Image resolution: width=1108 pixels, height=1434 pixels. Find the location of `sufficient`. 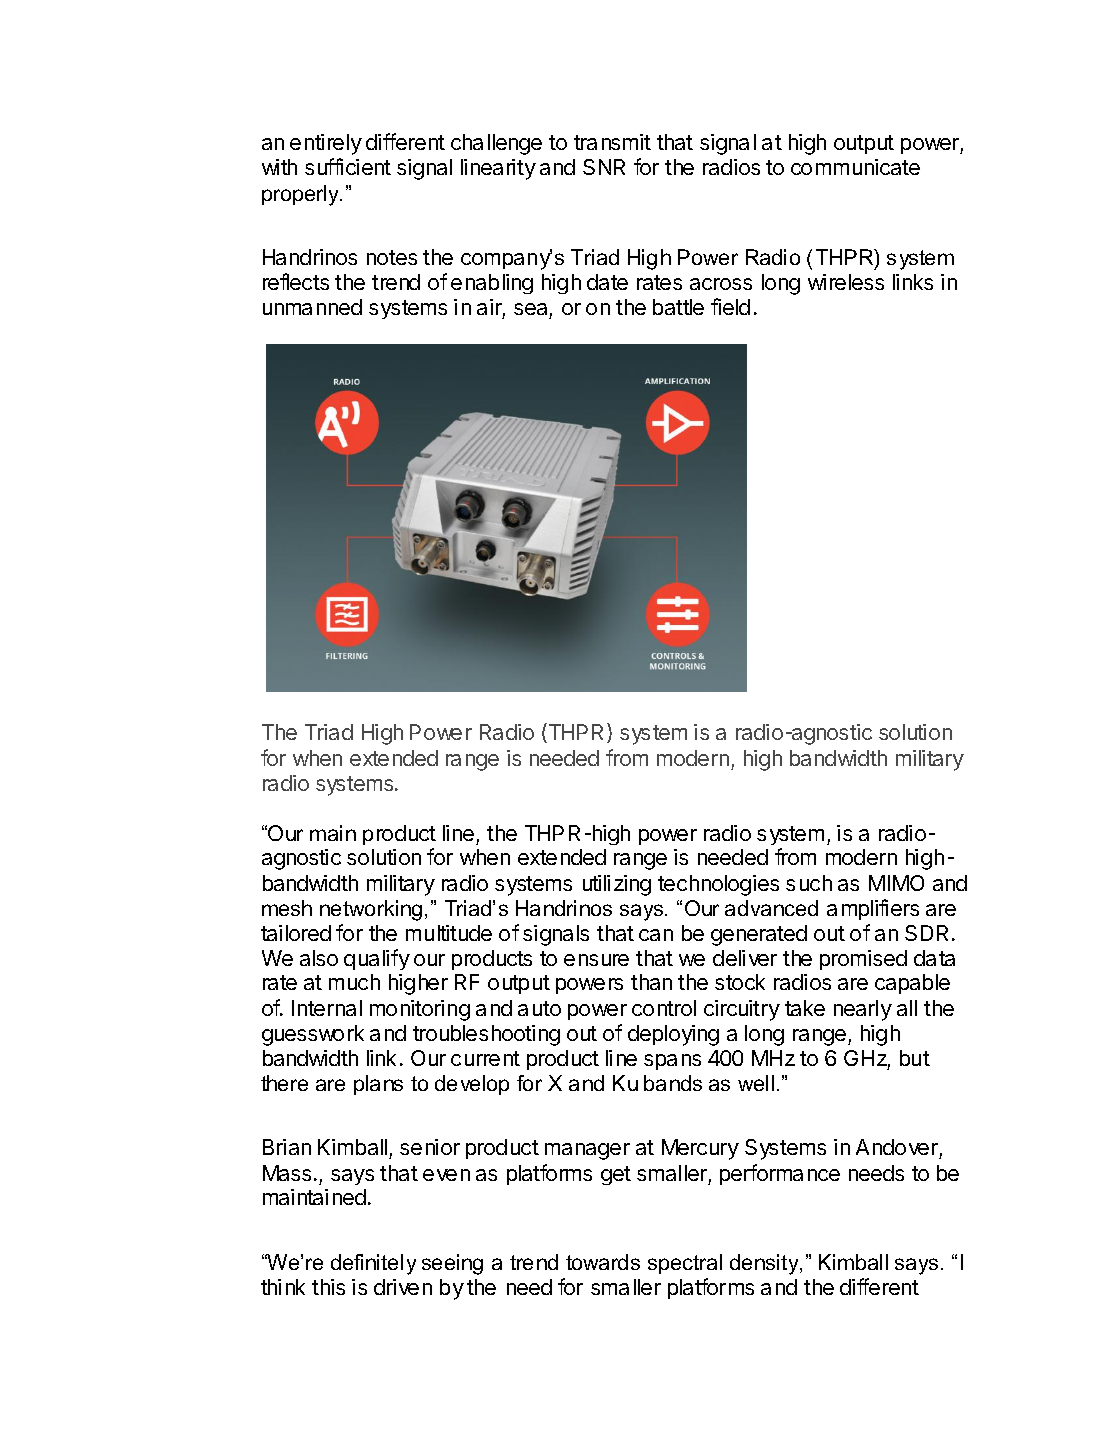

sufficient is located at coordinates (348, 166).
